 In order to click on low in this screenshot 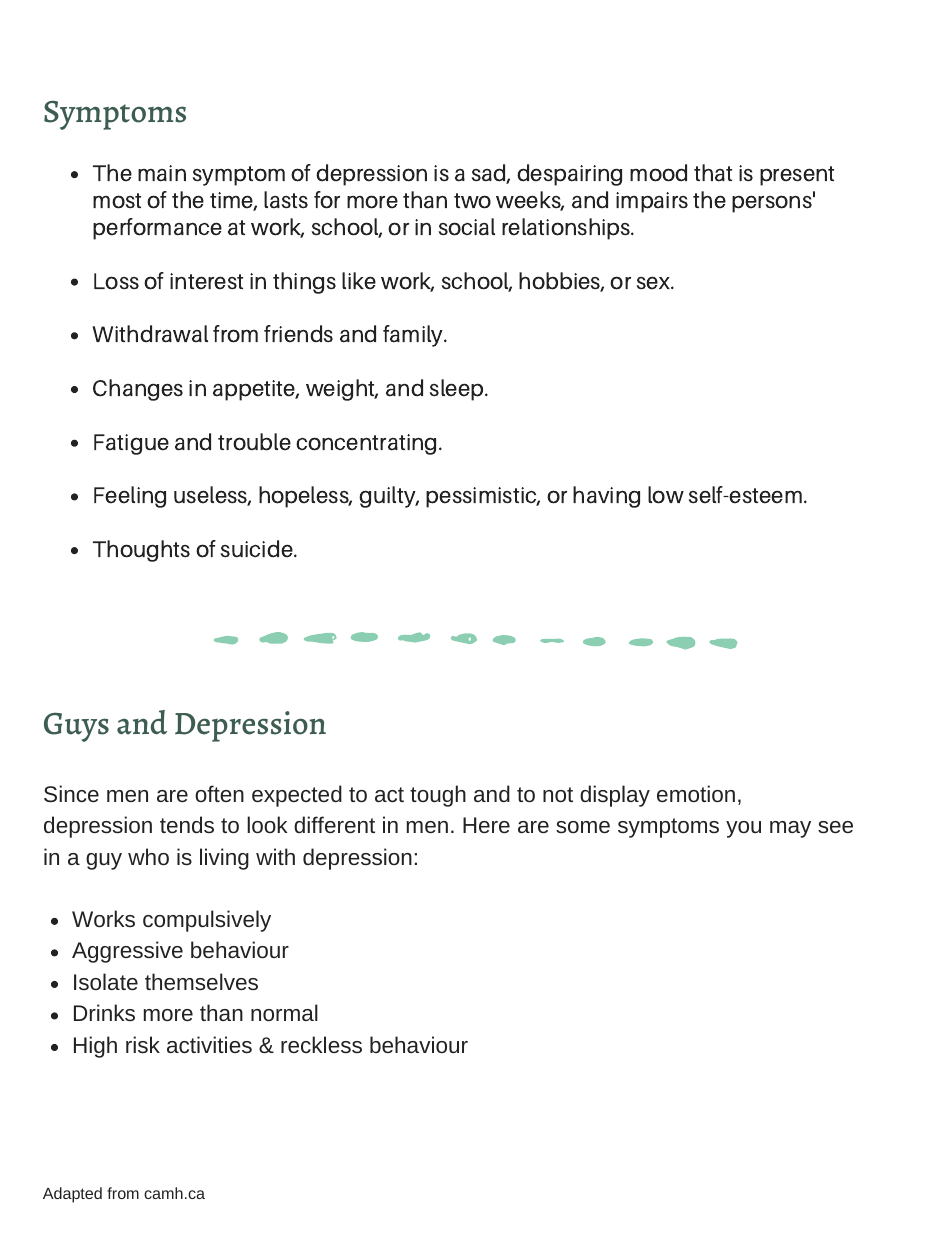, I will do `click(666, 495)`.
